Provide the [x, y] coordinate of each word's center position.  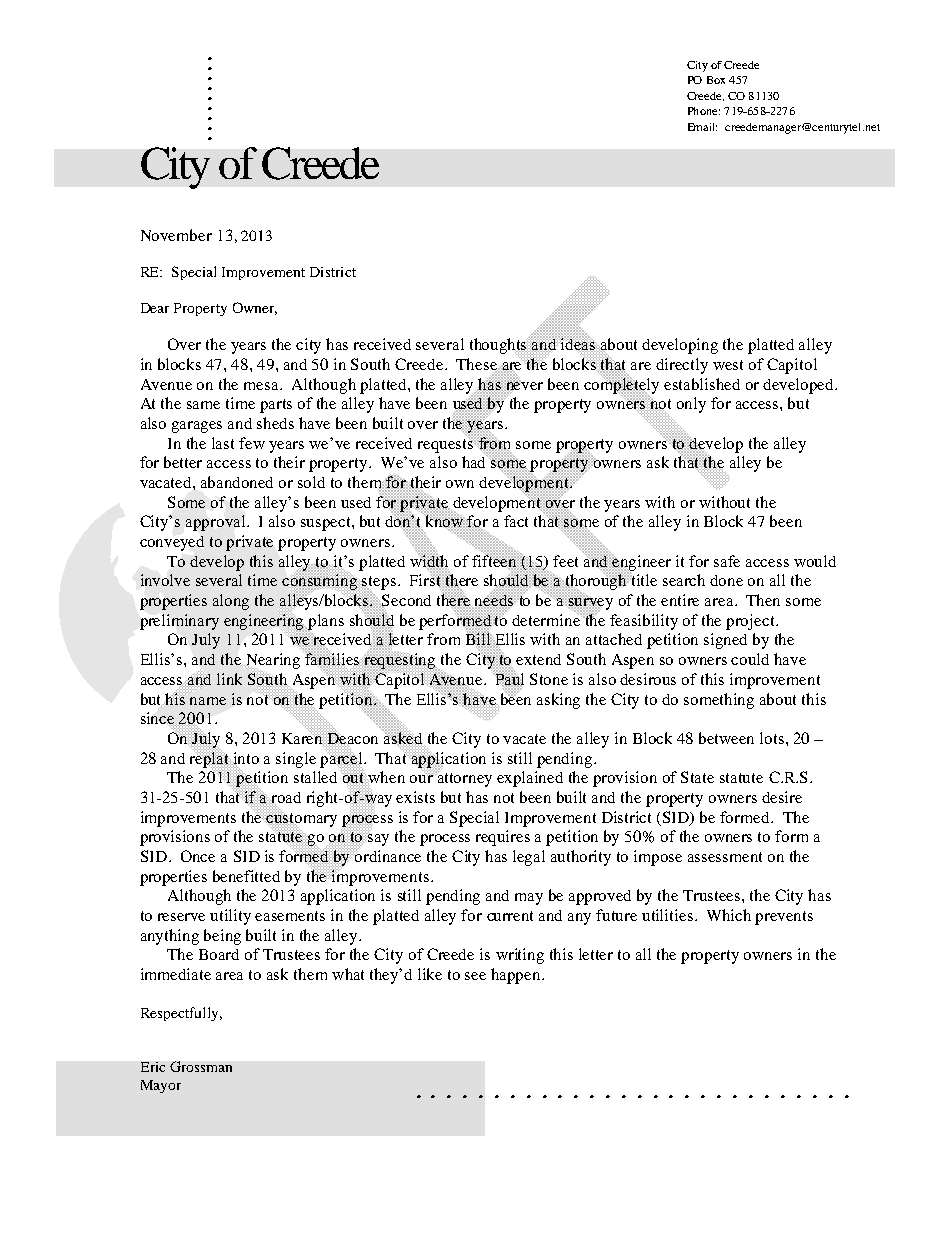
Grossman [201, 1066]
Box [716, 80]
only [691, 405]
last [223, 443]
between [726, 738]
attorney [464, 779]
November [176, 235]
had [475, 461]
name [208, 701]
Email [702, 127]
